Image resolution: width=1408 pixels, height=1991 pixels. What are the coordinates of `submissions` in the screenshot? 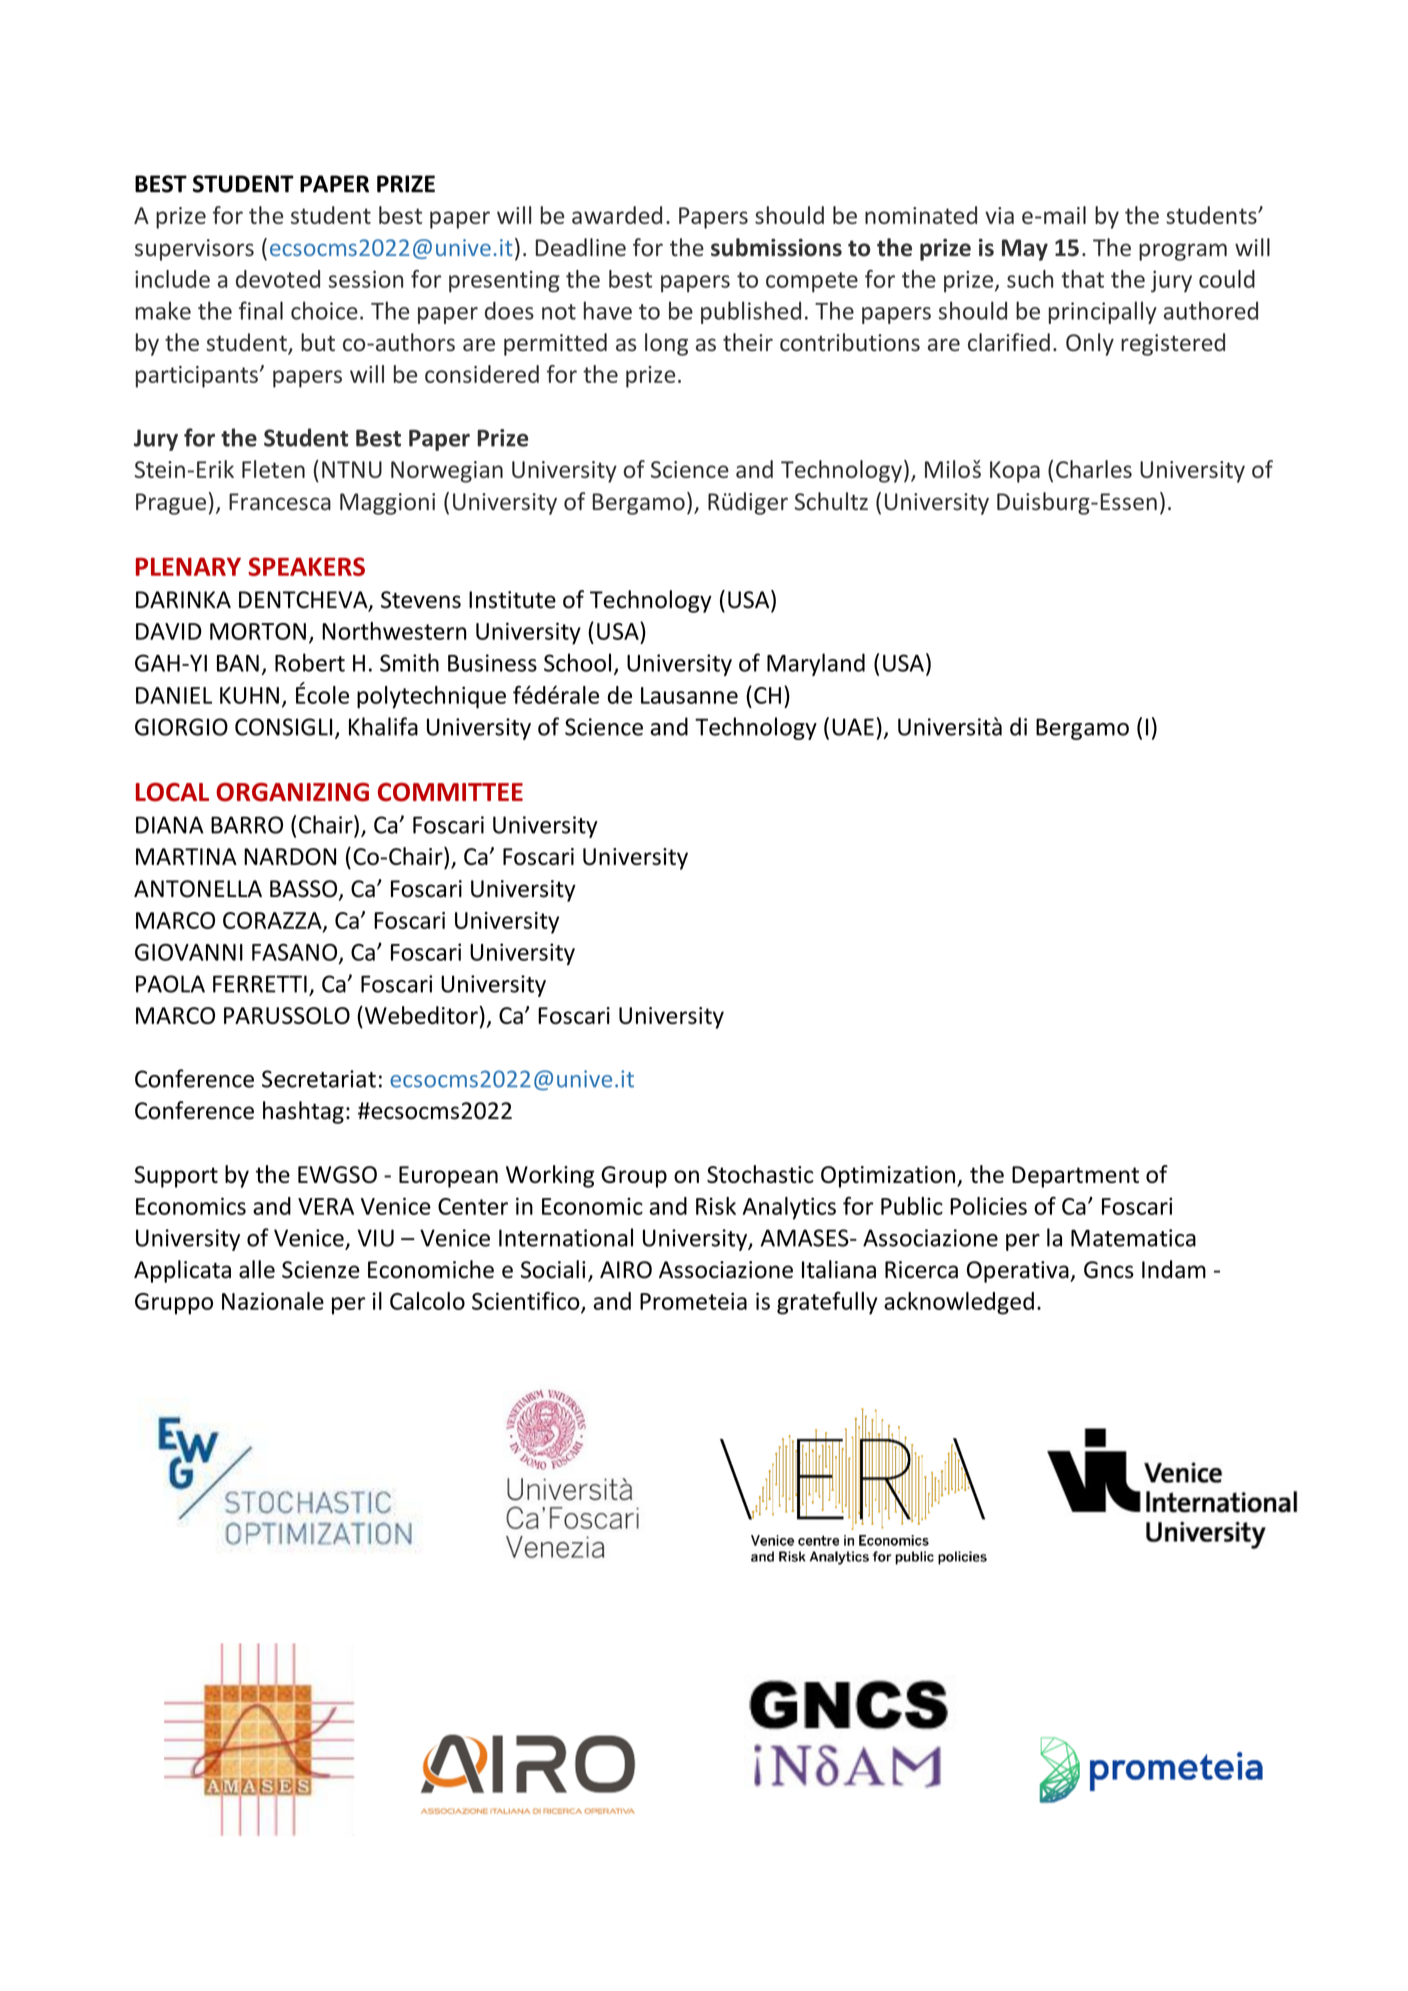 It's located at (776, 247).
